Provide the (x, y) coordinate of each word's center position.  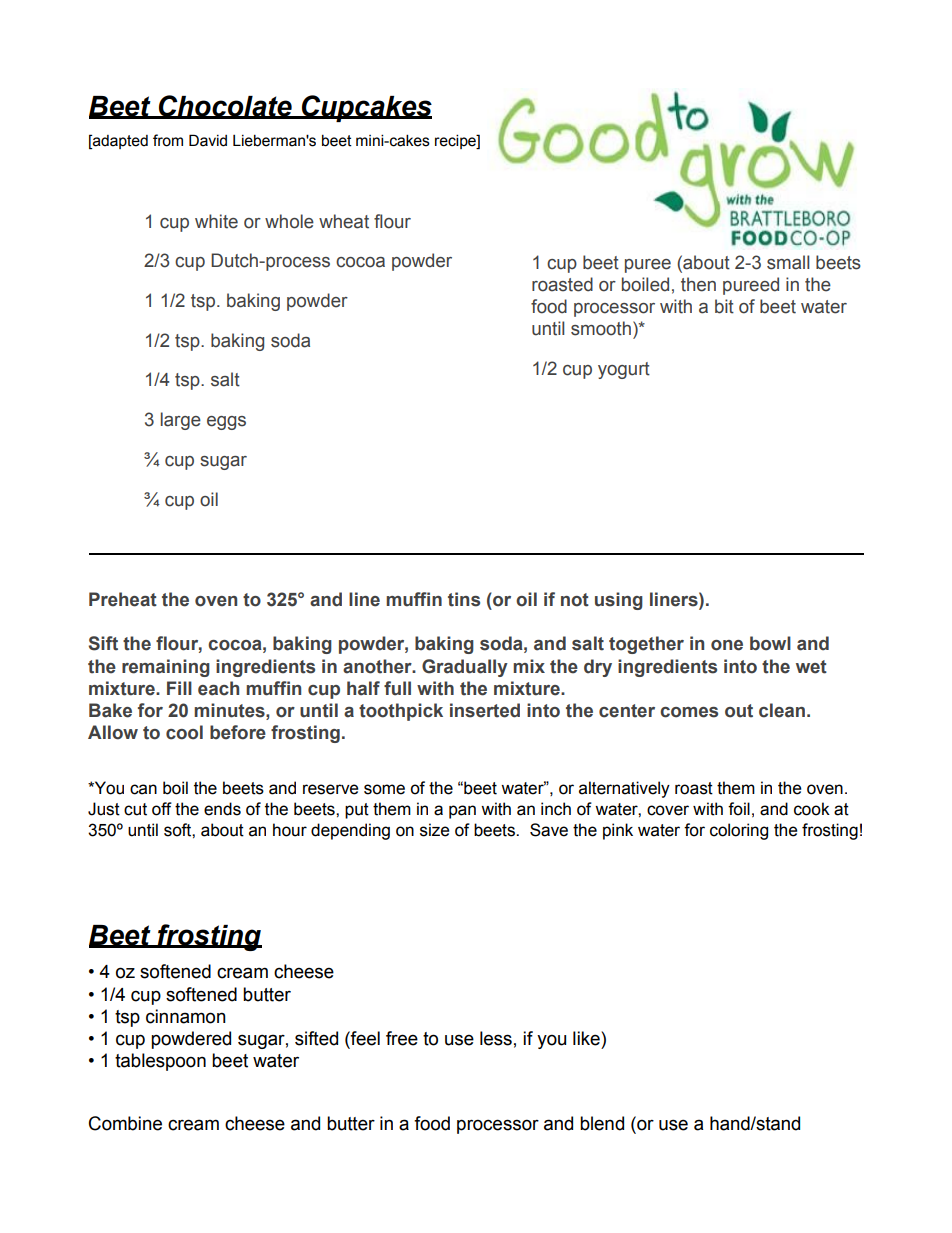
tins (464, 599)
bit (724, 306)
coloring (739, 831)
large (181, 421)
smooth (601, 328)
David (208, 140)
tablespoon (160, 1062)
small (788, 262)
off (162, 809)
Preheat (123, 599)
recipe (456, 141)
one (727, 645)
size (434, 830)
